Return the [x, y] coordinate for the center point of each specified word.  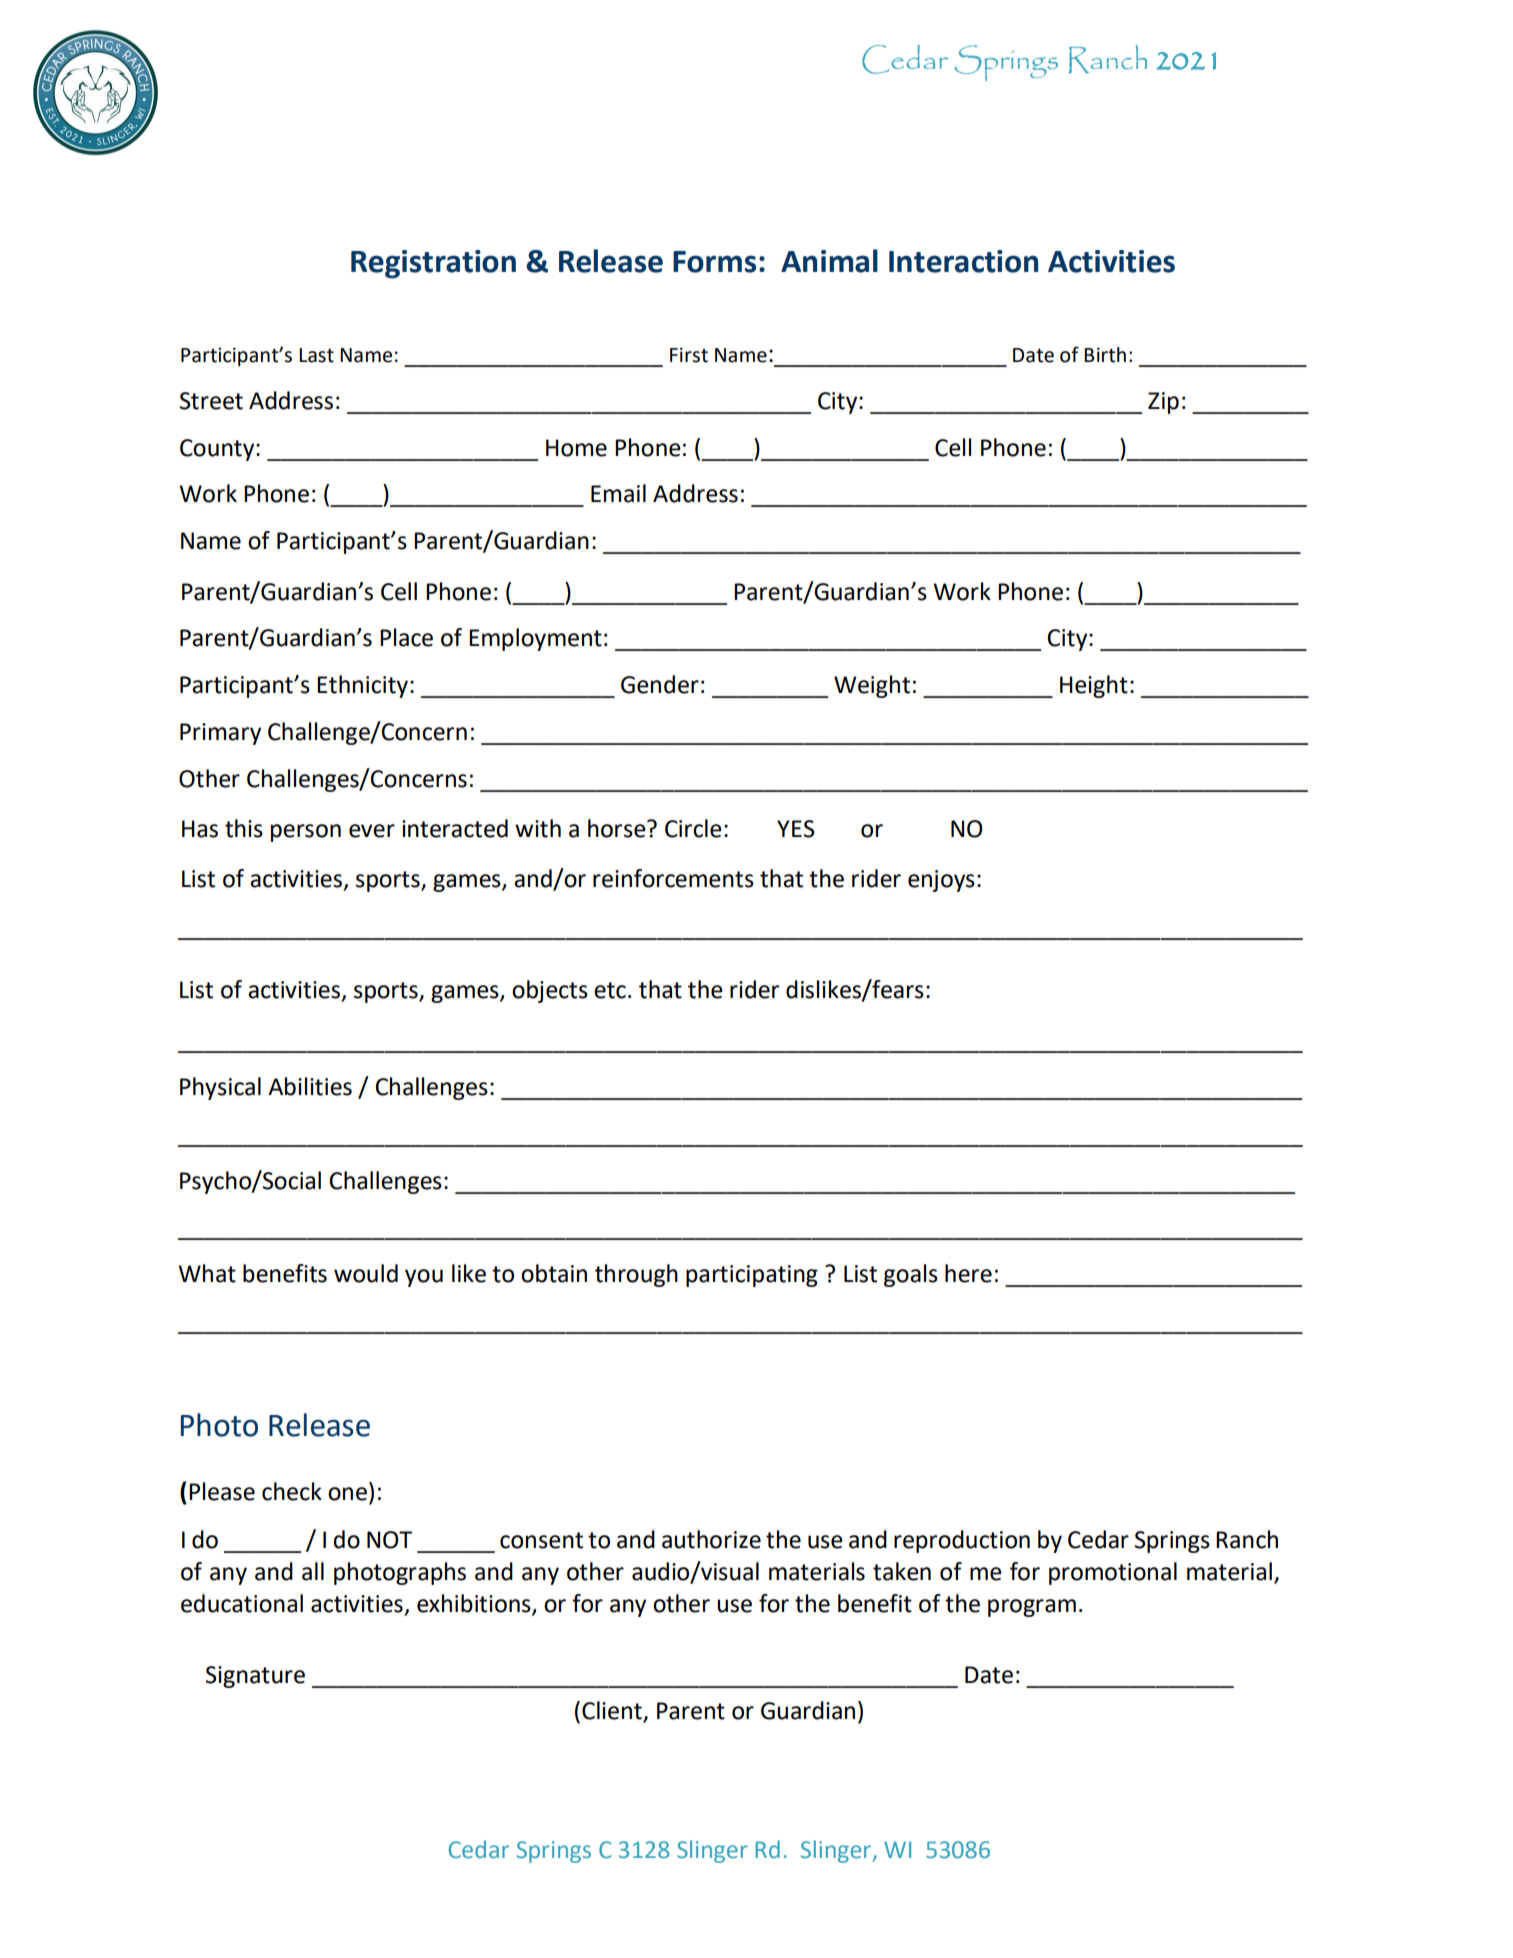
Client [612, 1710]
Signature [255, 1677]
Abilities [310, 1086]
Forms [714, 262]
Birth [1105, 355]
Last [316, 355]
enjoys [941, 881]
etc [610, 990]
